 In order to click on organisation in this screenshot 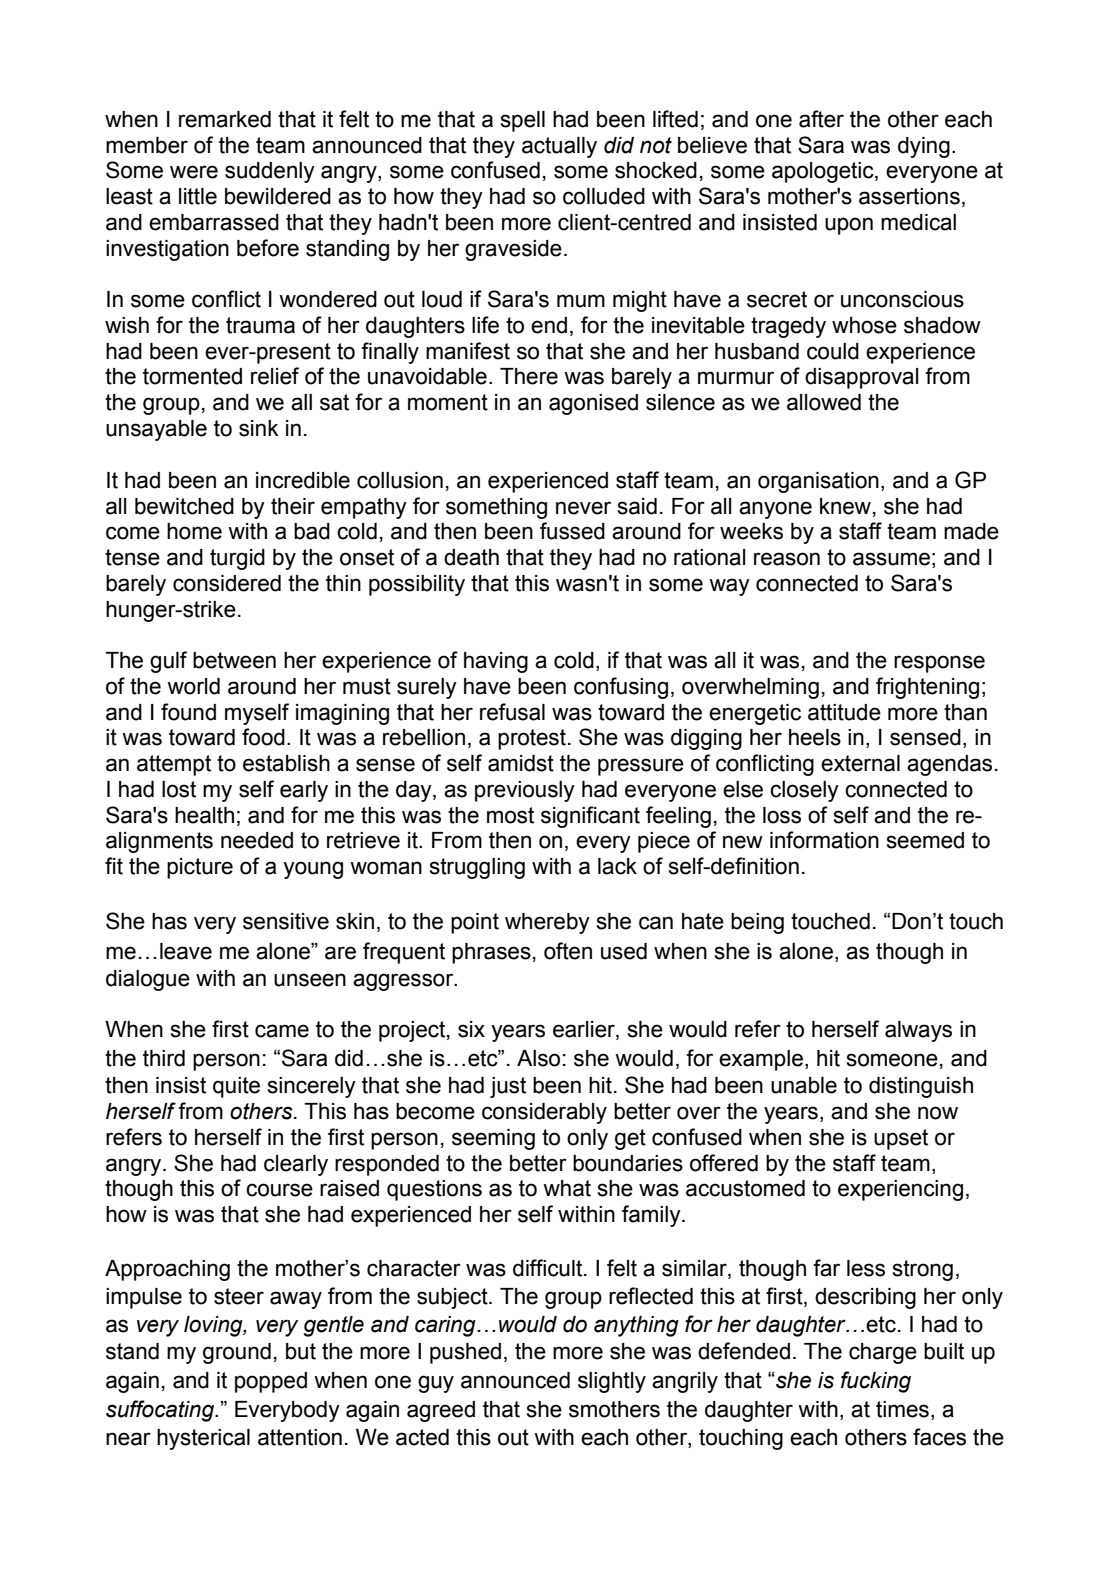, I will do `click(818, 482)`.
